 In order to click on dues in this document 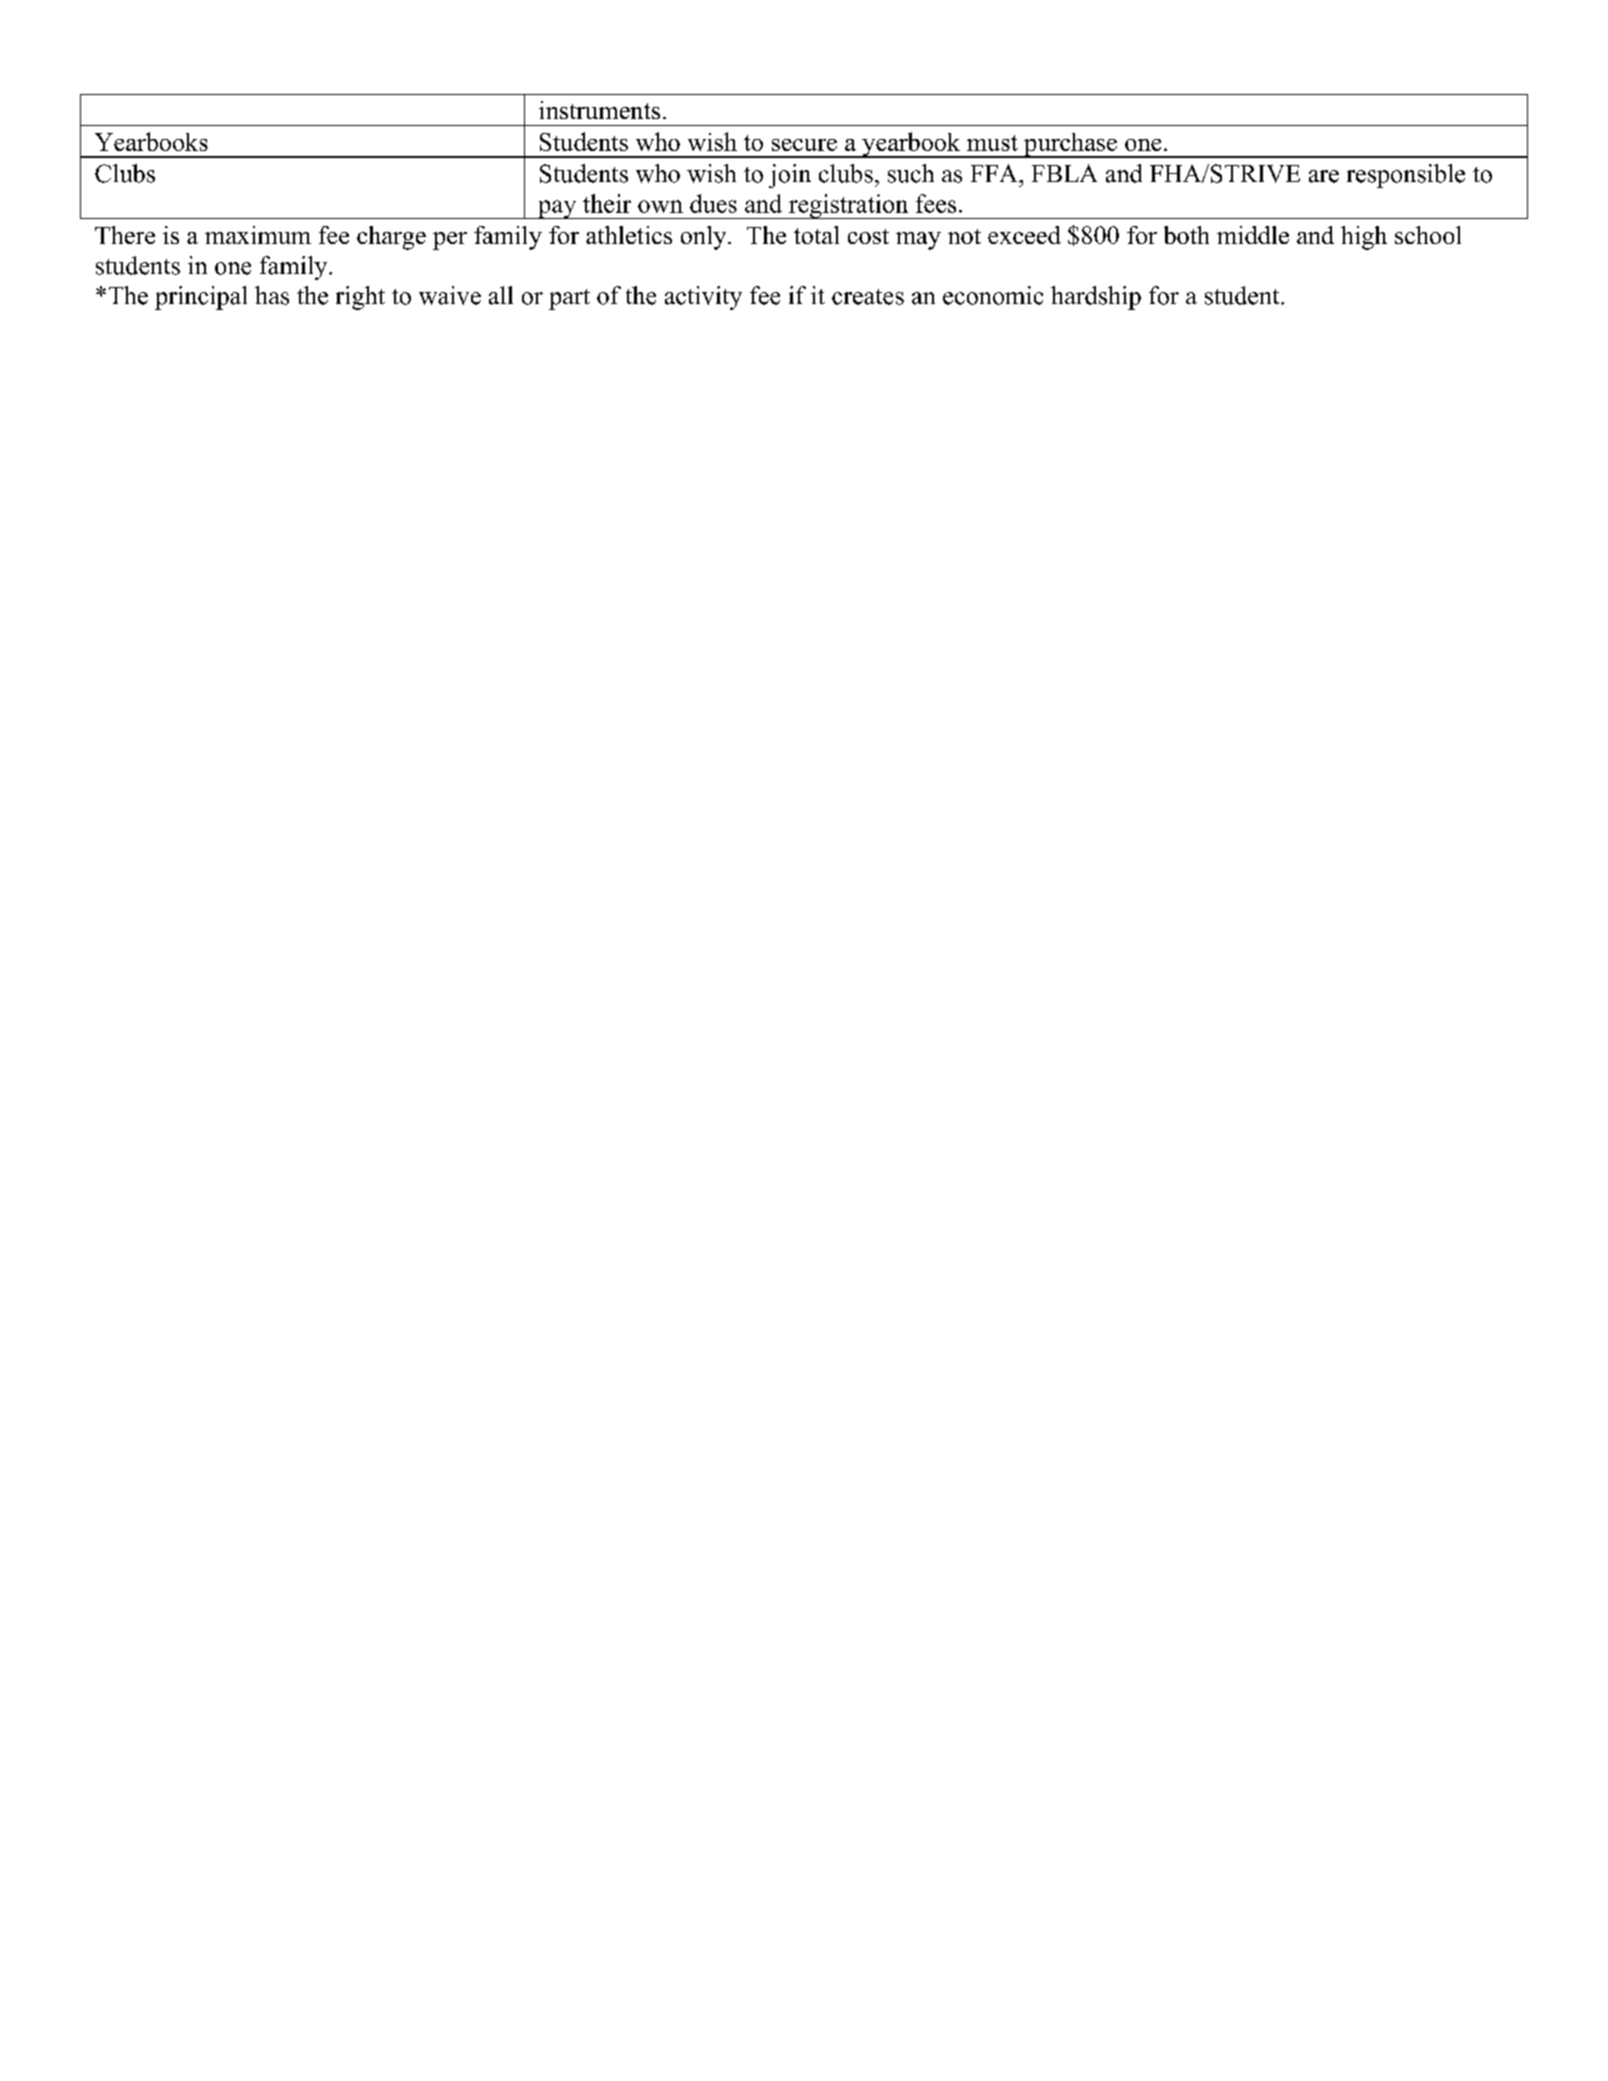, I will do `click(713, 203)`.
